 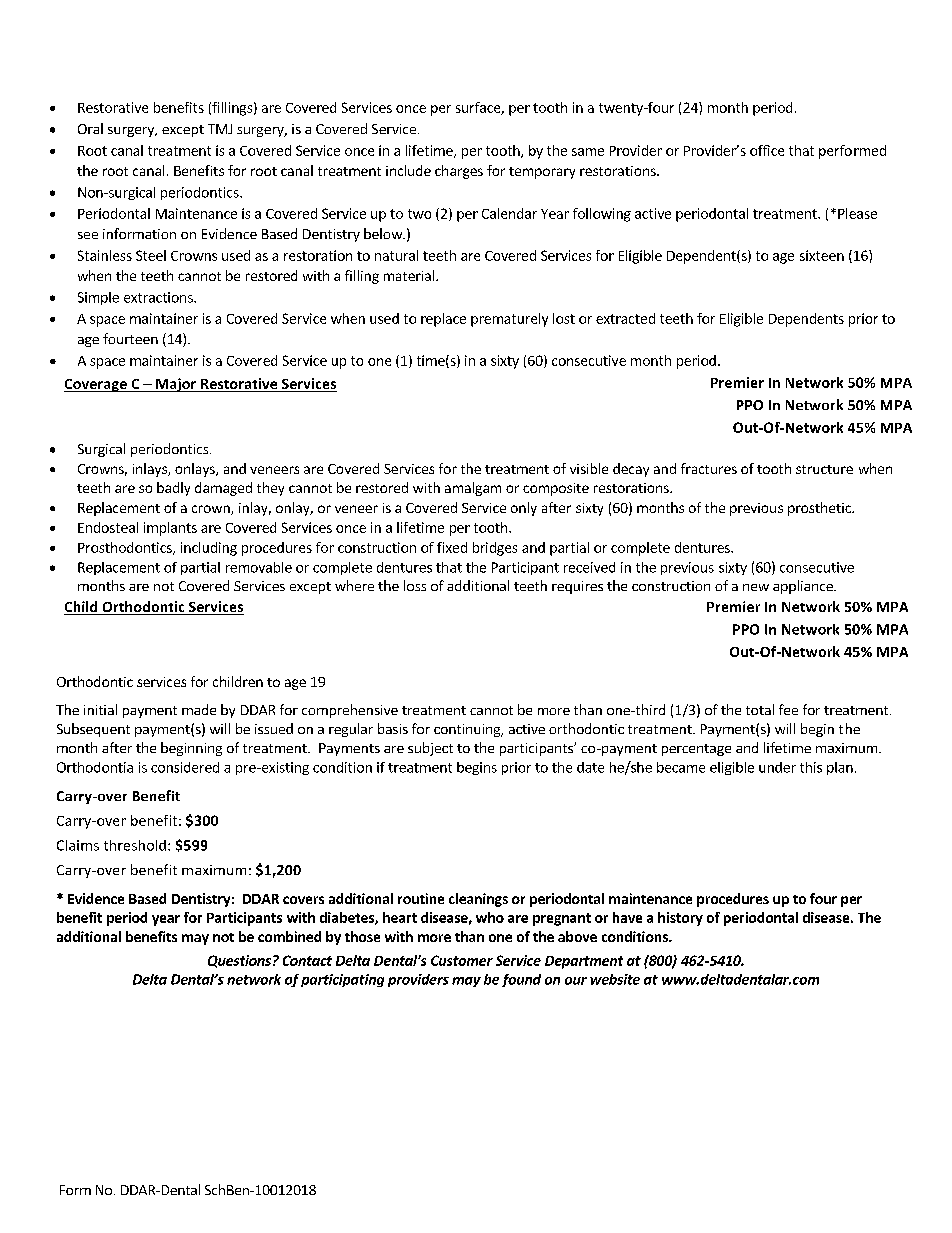 What do you see at coordinates (822, 255) in the screenshot?
I see `sixteen` at bounding box center [822, 255].
